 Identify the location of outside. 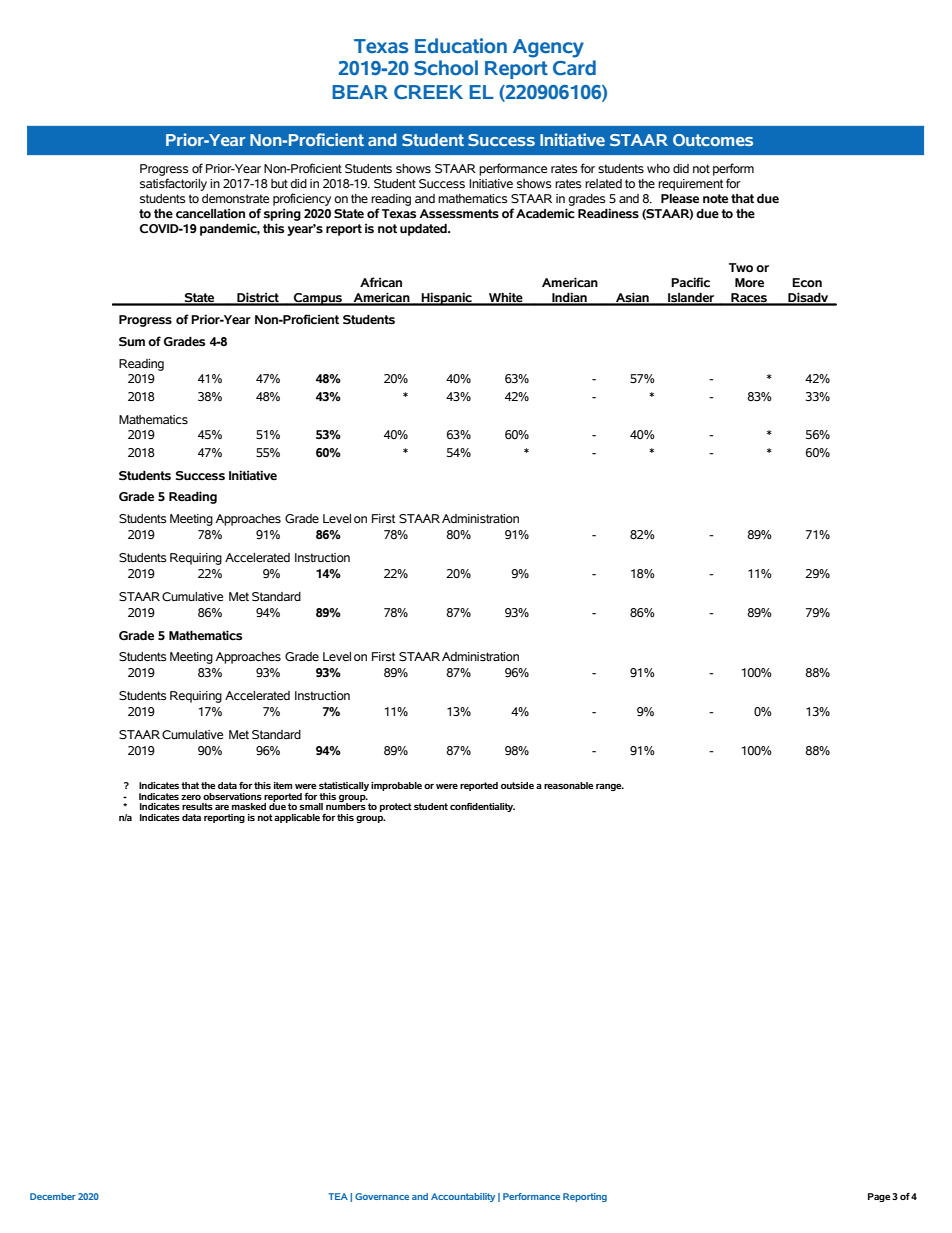
(517, 785).
